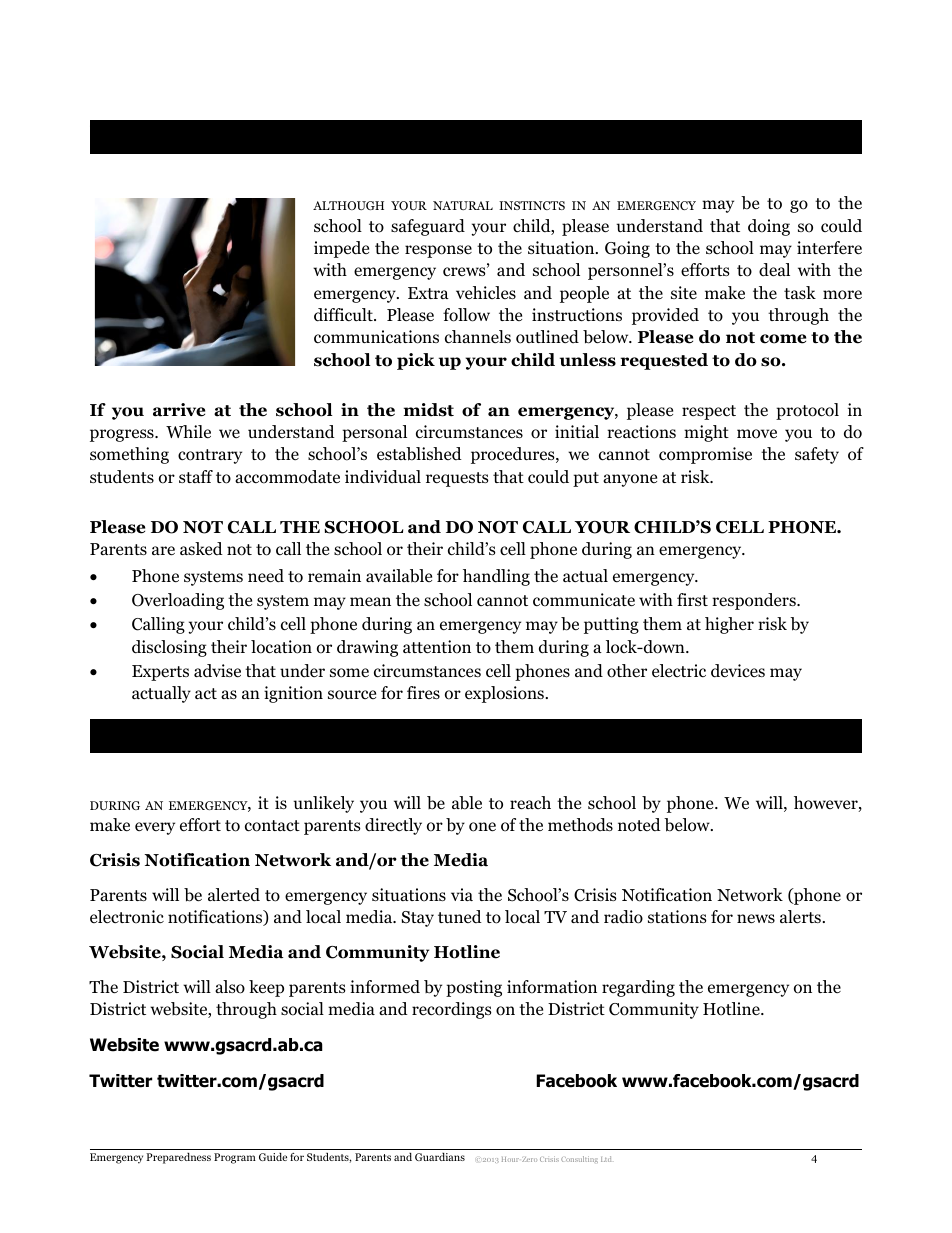 The width and height of the image is (952, 1233). Describe the element at coordinates (460, 916) in the image. I see `tuned` at that location.
